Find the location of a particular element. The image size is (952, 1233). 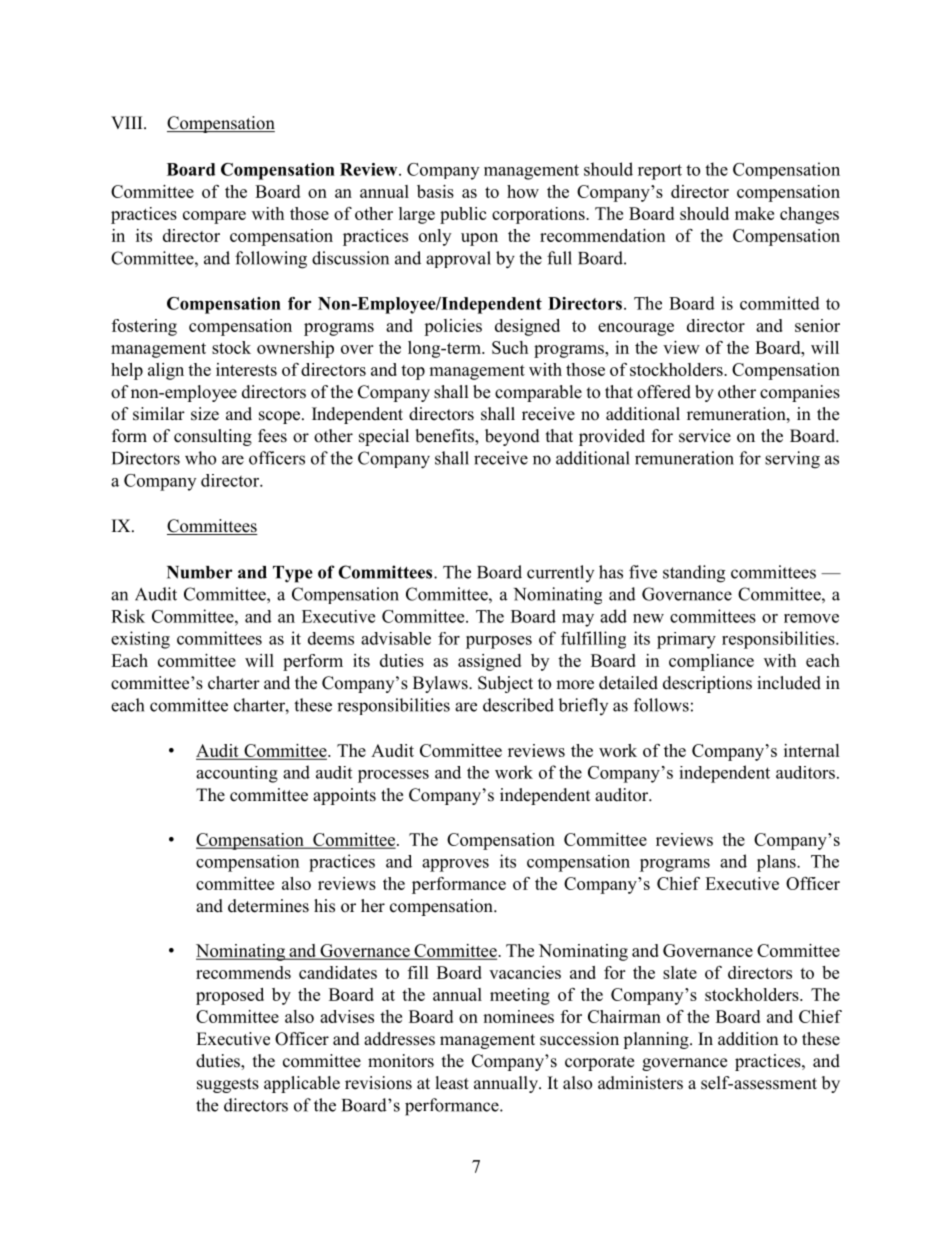

suggests is located at coordinates (228, 1085).
